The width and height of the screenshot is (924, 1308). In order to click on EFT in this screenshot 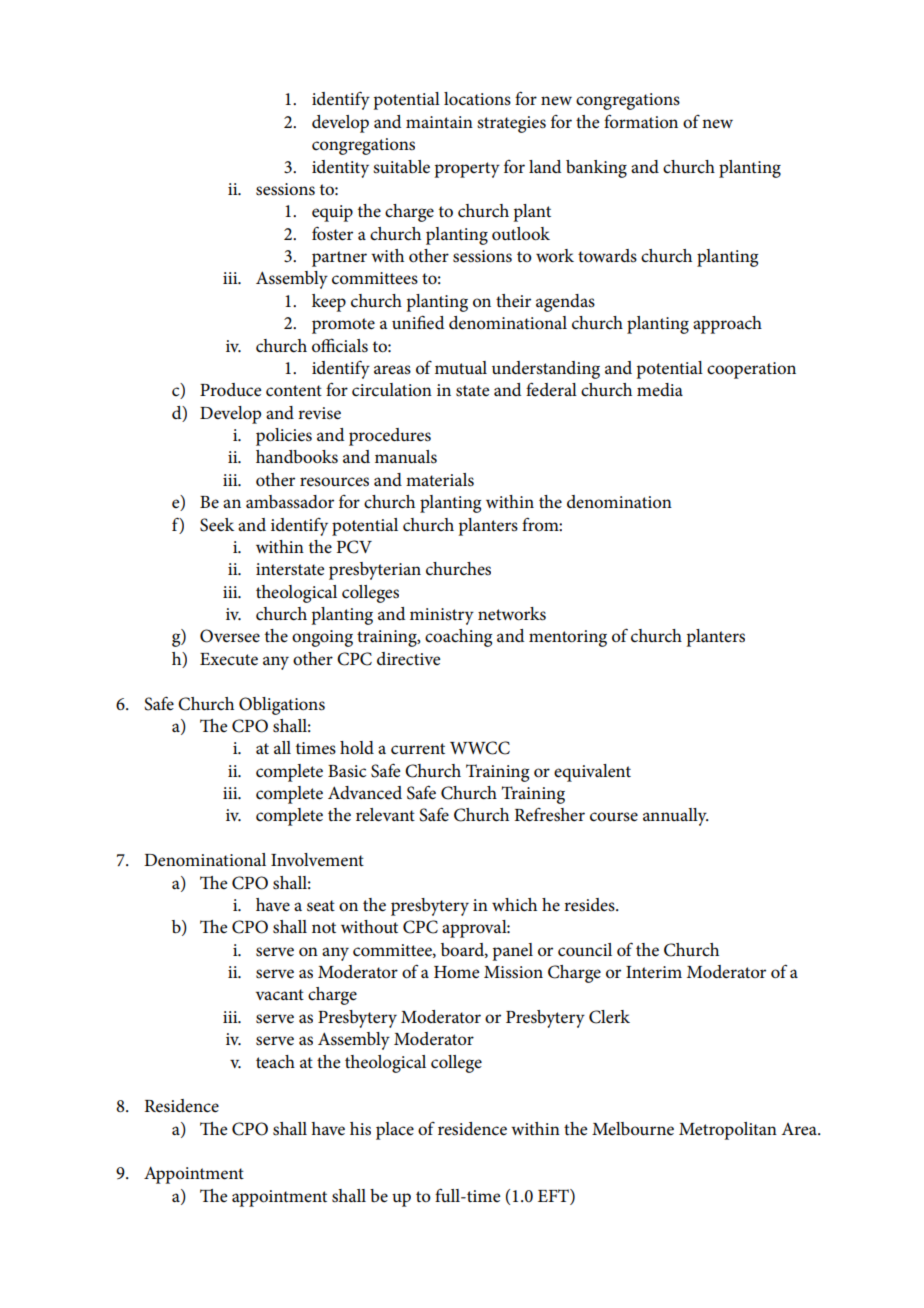, I will do `click(554, 1195)`.
